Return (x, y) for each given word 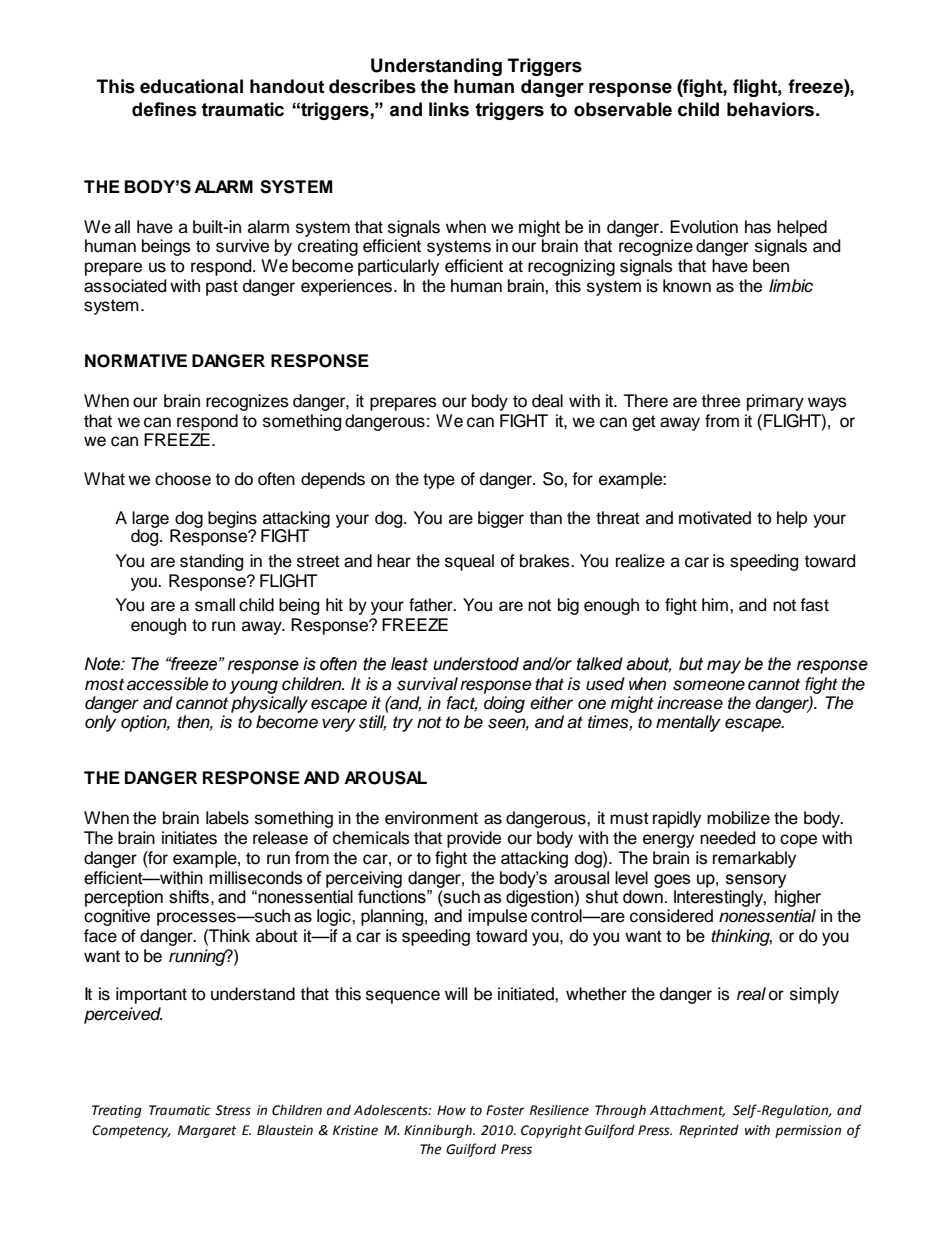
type (439, 481)
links (449, 109)
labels (227, 818)
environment (431, 818)
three (721, 401)
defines (164, 109)
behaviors (770, 109)
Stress (233, 1110)
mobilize (738, 818)
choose (183, 479)
